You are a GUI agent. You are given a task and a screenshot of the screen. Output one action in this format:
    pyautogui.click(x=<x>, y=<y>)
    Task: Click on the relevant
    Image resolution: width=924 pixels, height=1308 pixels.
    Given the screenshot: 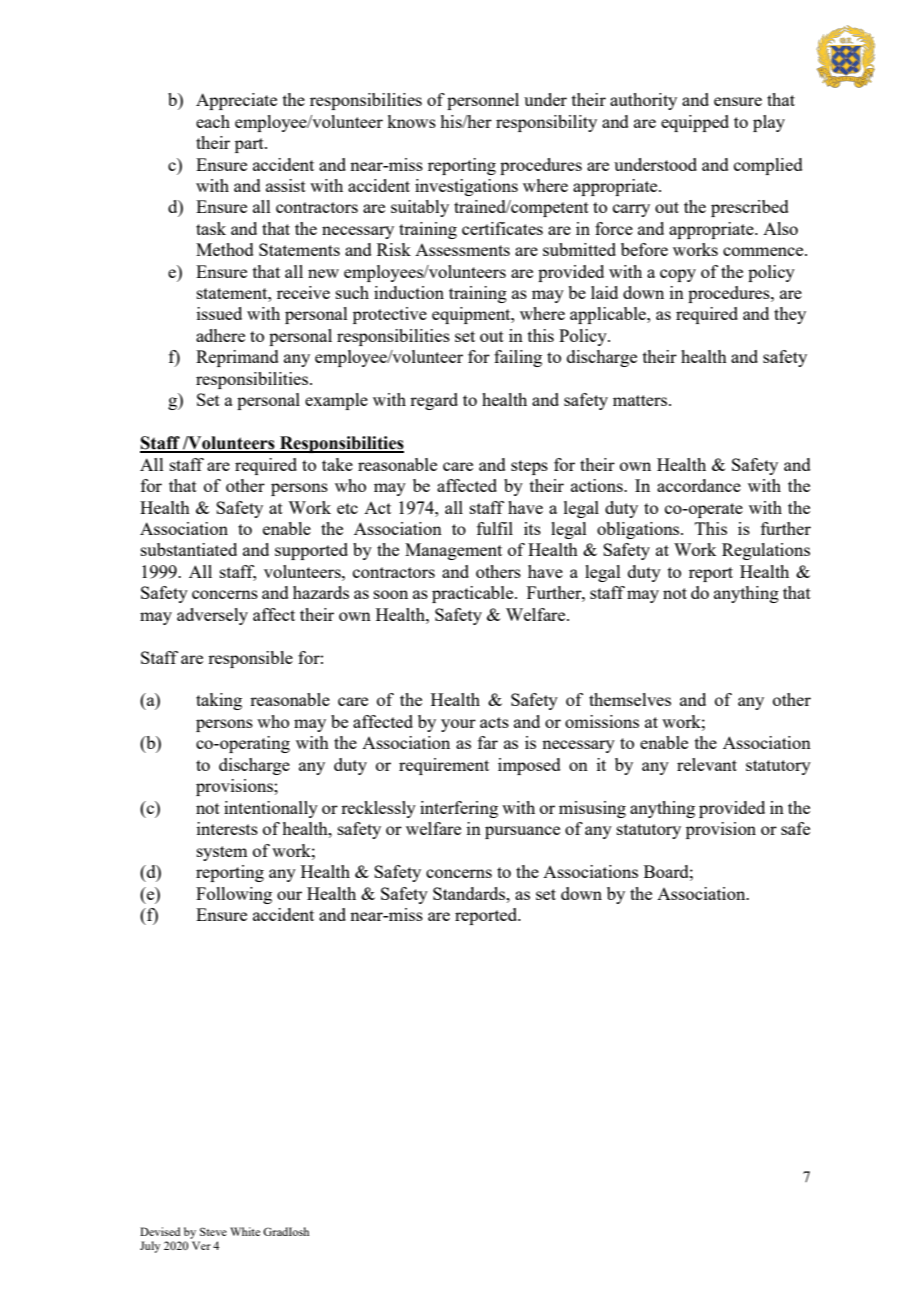 What is the action you would take?
    pyautogui.click(x=707, y=764)
